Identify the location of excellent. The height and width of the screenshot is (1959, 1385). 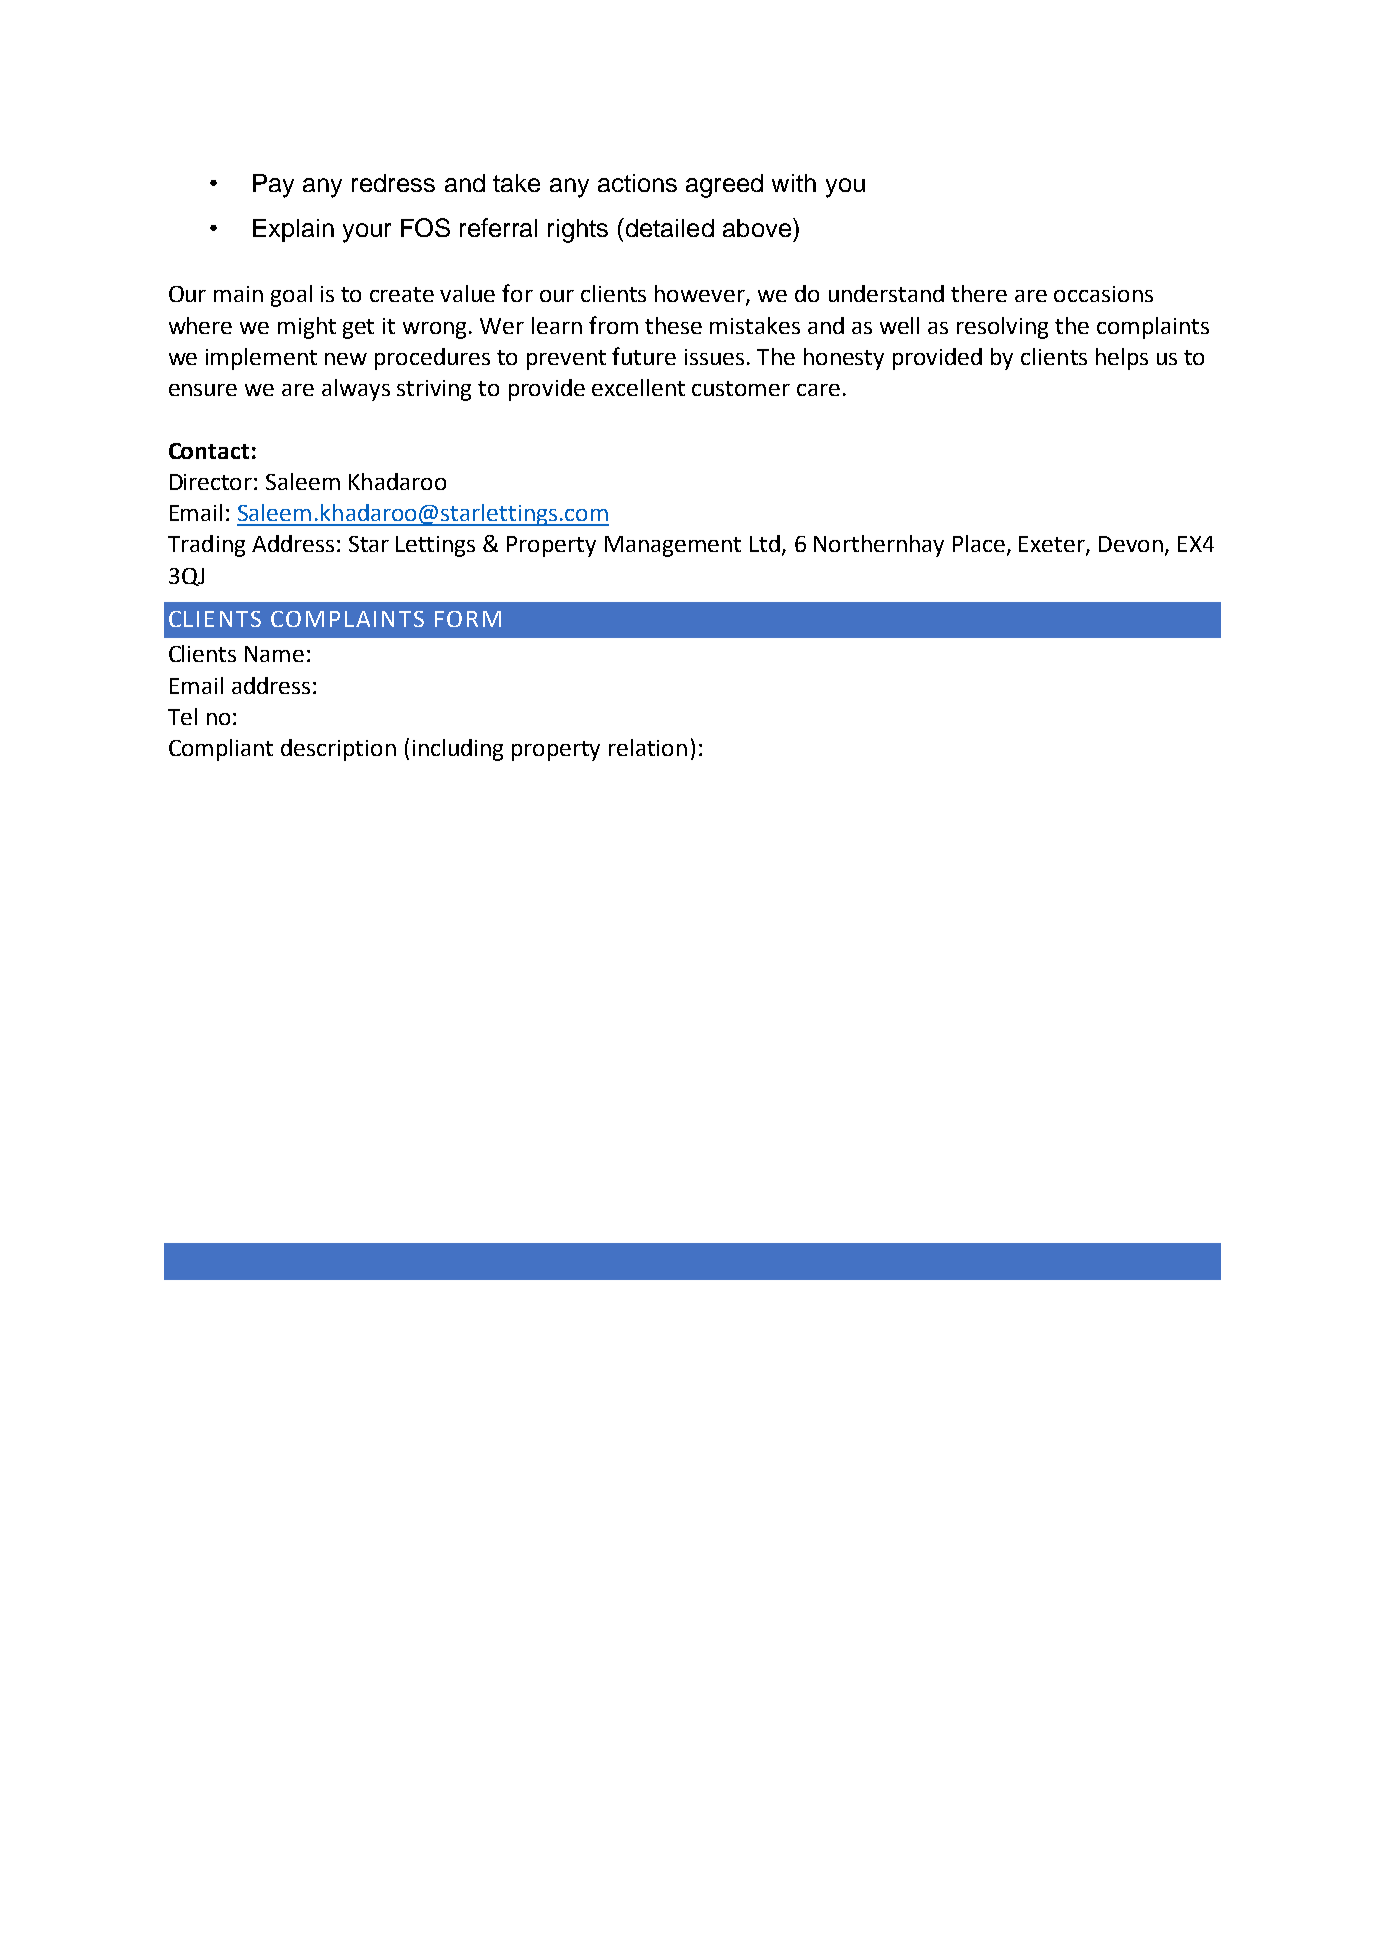
(638, 387).
